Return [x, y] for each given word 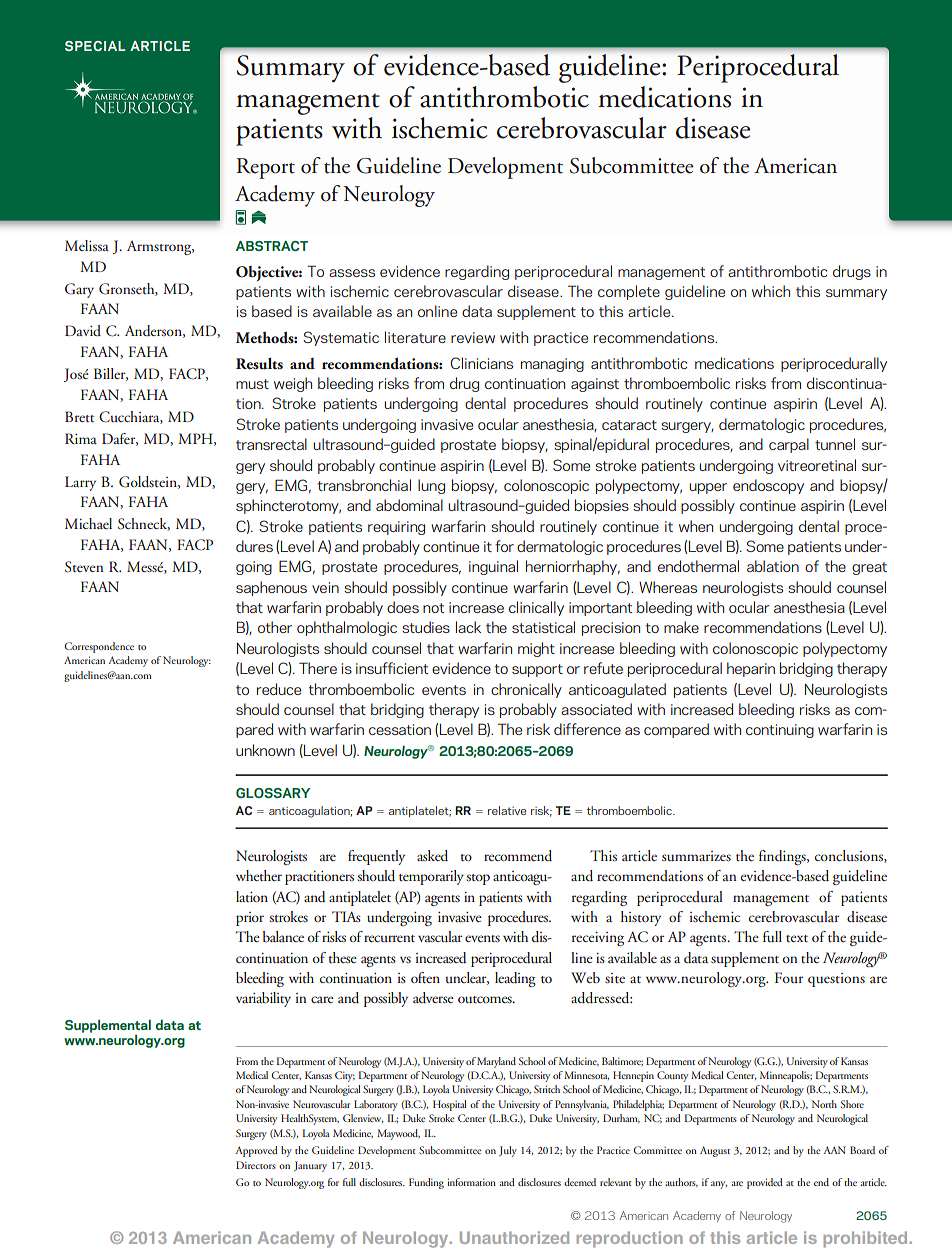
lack [468, 627]
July [508, 1151]
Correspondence [99, 647]
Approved [256, 1151]
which [771, 291]
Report [265, 168]
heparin [751, 669]
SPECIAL [95, 46]
